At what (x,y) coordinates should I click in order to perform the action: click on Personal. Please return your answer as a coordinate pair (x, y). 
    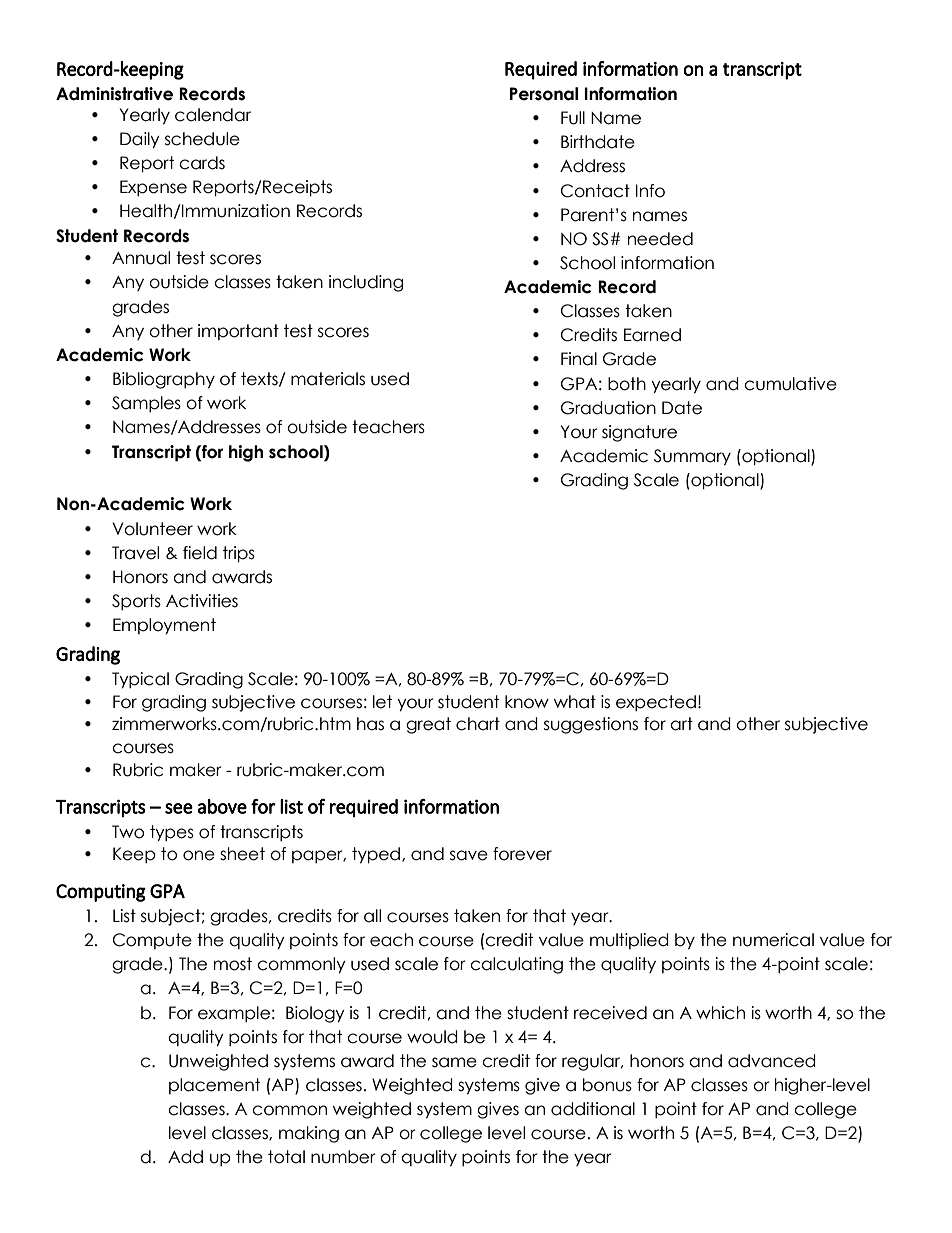
    Looking at the image, I should click on (544, 94).
